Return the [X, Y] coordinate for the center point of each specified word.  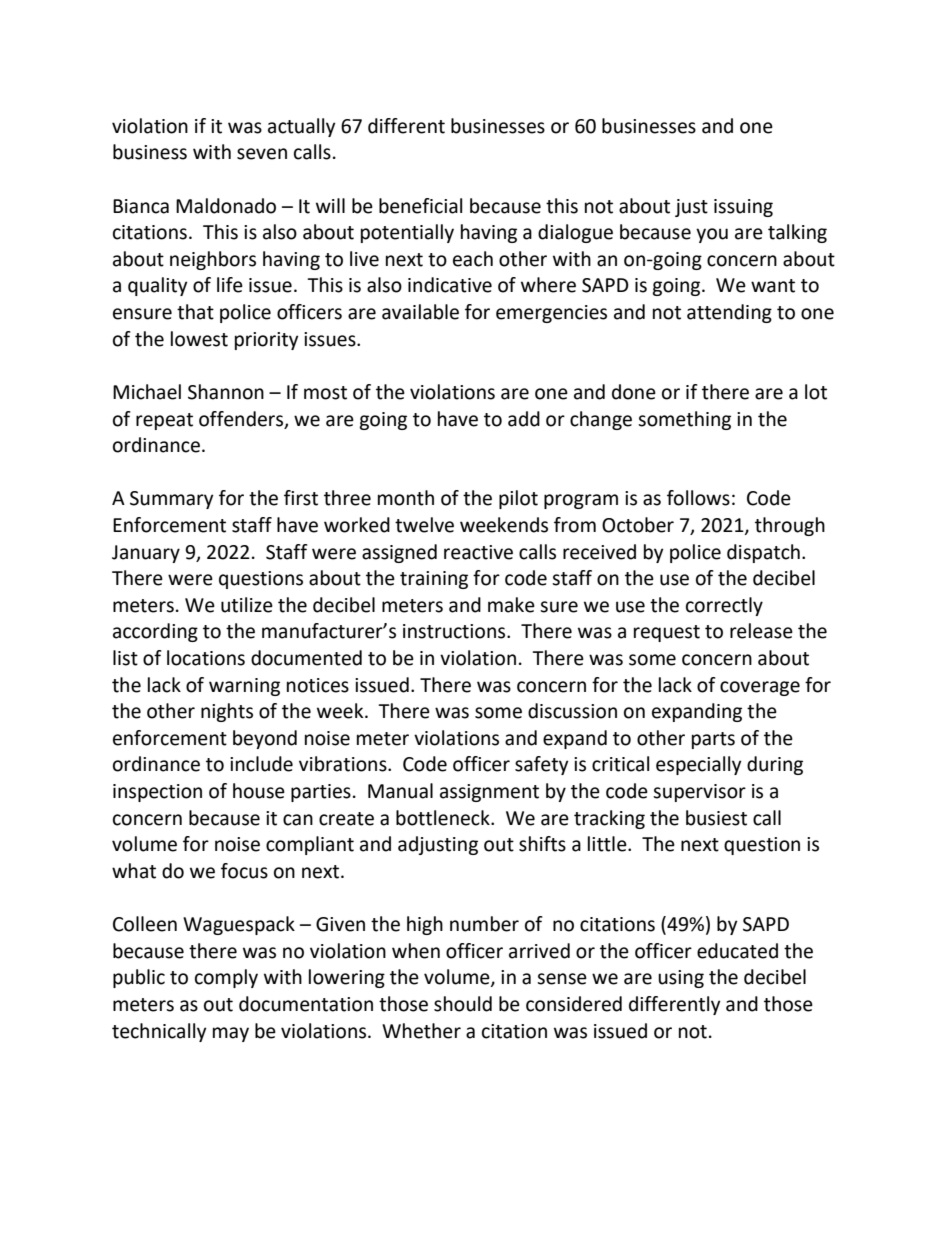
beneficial [420, 206]
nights [227, 712]
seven [262, 154]
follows [698, 498]
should [463, 1004]
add [524, 419]
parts [713, 740]
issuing [743, 208]
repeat [164, 421]
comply [226, 978]
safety [542, 765]
